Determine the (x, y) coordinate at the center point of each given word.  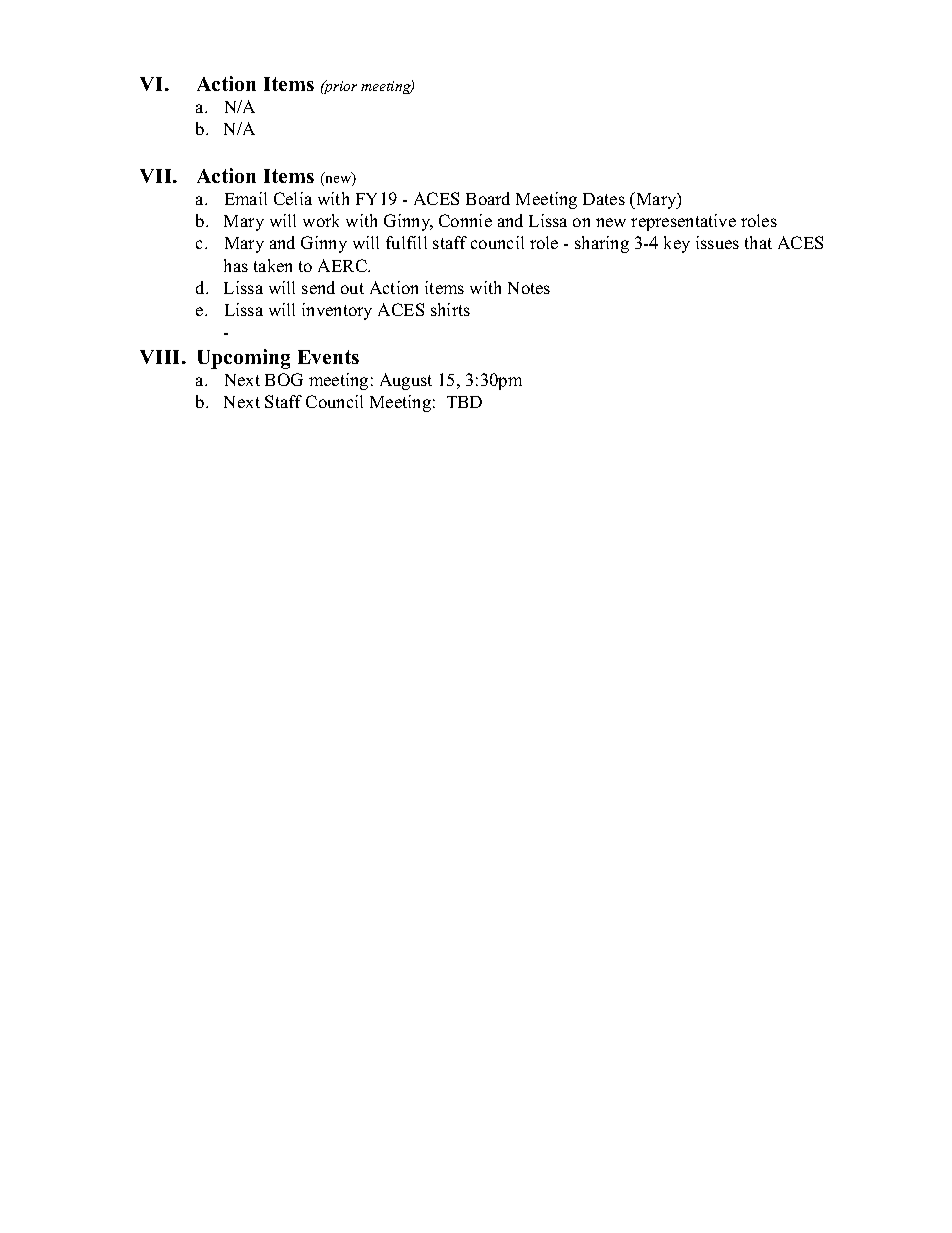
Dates (604, 199)
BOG (284, 379)
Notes (529, 288)
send (318, 287)
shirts (450, 309)
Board (488, 198)
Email (246, 198)
